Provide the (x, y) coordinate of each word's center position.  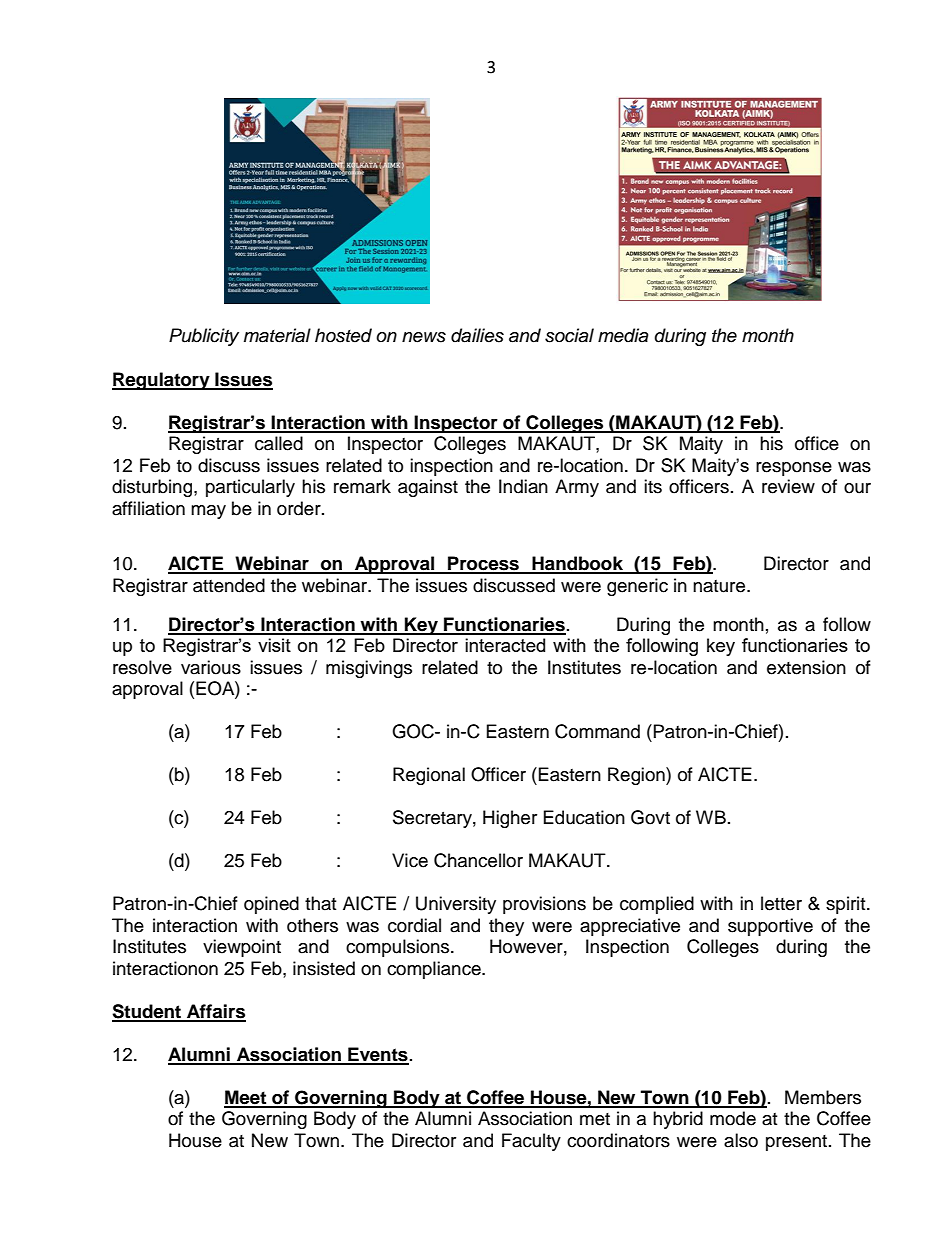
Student (147, 1012)
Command (597, 731)
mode (733, 1118)
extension (806, 667)
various (211, 667)
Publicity (204, 337)
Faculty (531, 1142)
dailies (477, 335)
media (623, 335)
